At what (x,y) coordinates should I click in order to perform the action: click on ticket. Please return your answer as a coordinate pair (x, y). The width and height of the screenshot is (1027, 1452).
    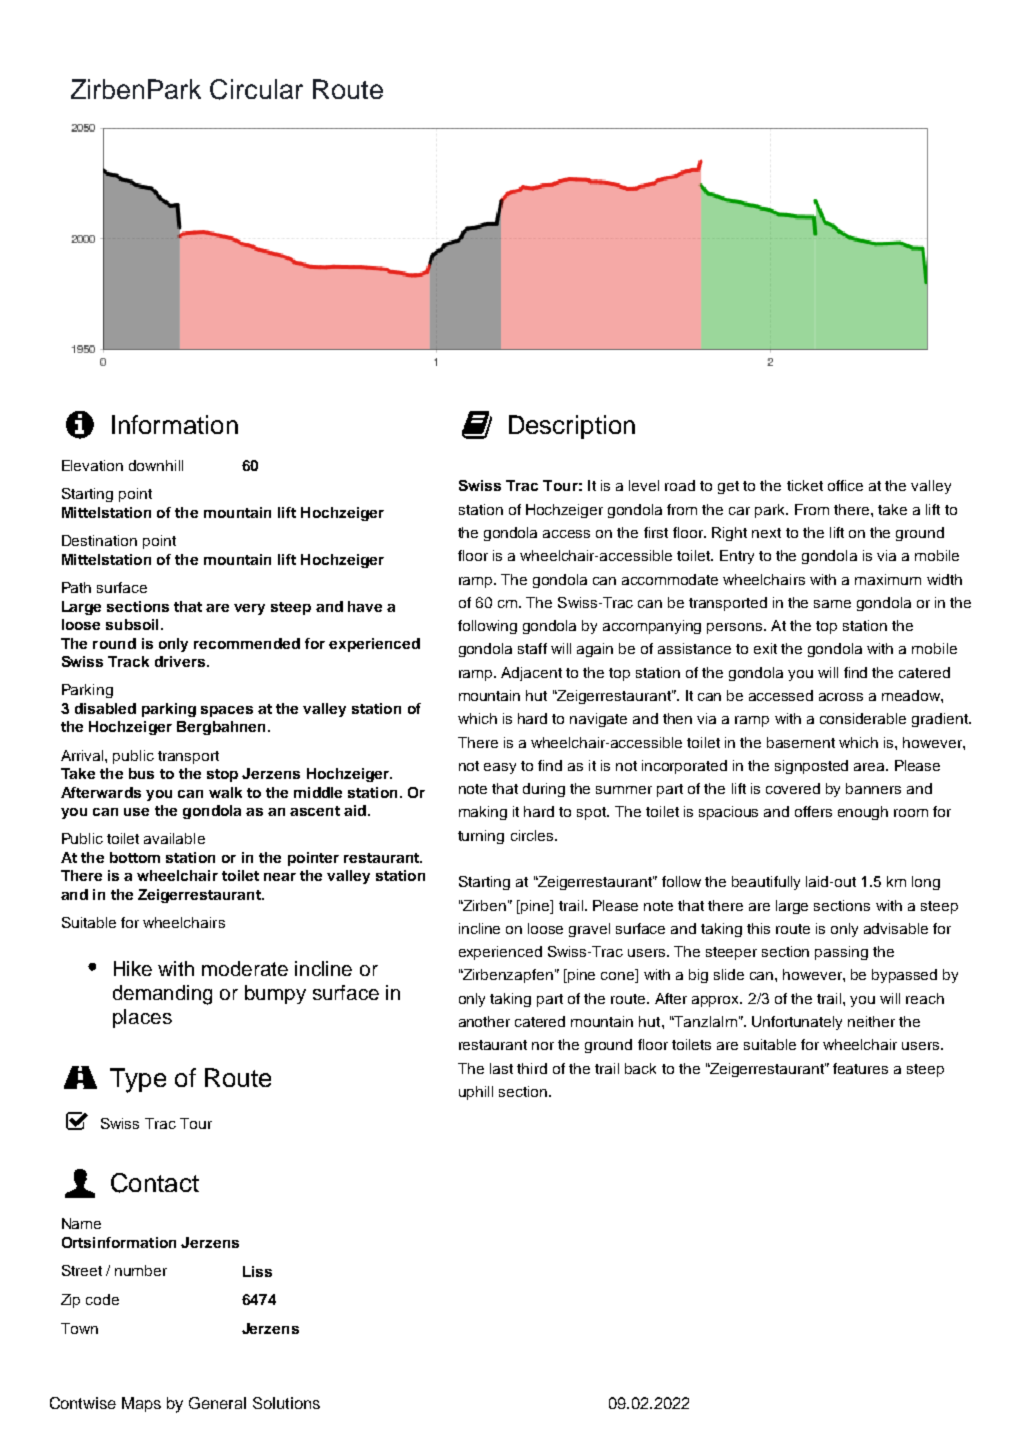
    Looking at the image, I should click on (805, 485).
